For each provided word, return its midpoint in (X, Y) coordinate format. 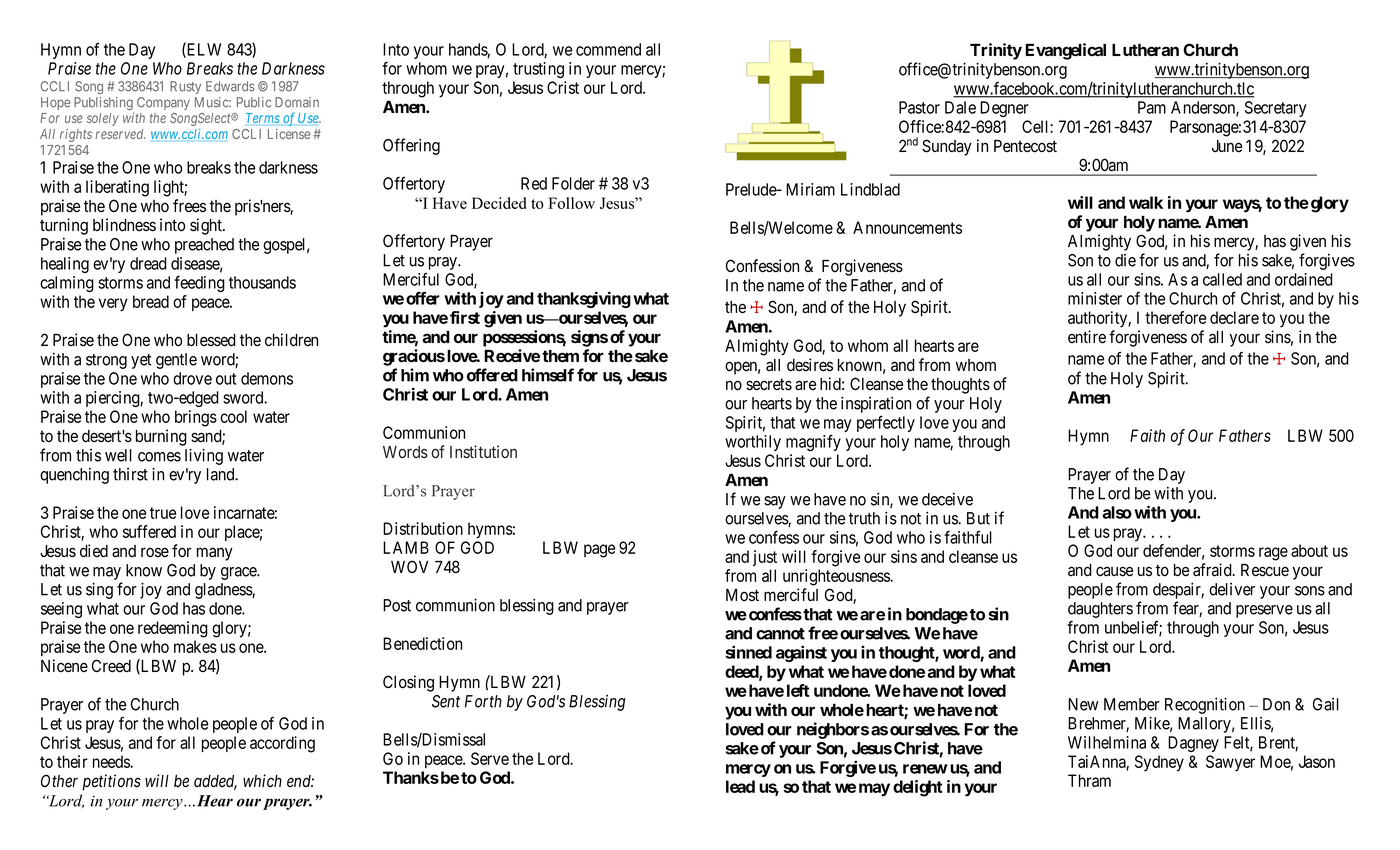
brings (196, 418)
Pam (1152, 107)
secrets (769, 384)
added (215, 782)
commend (608, 49)
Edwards (230, 86)
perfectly (886, 423)
